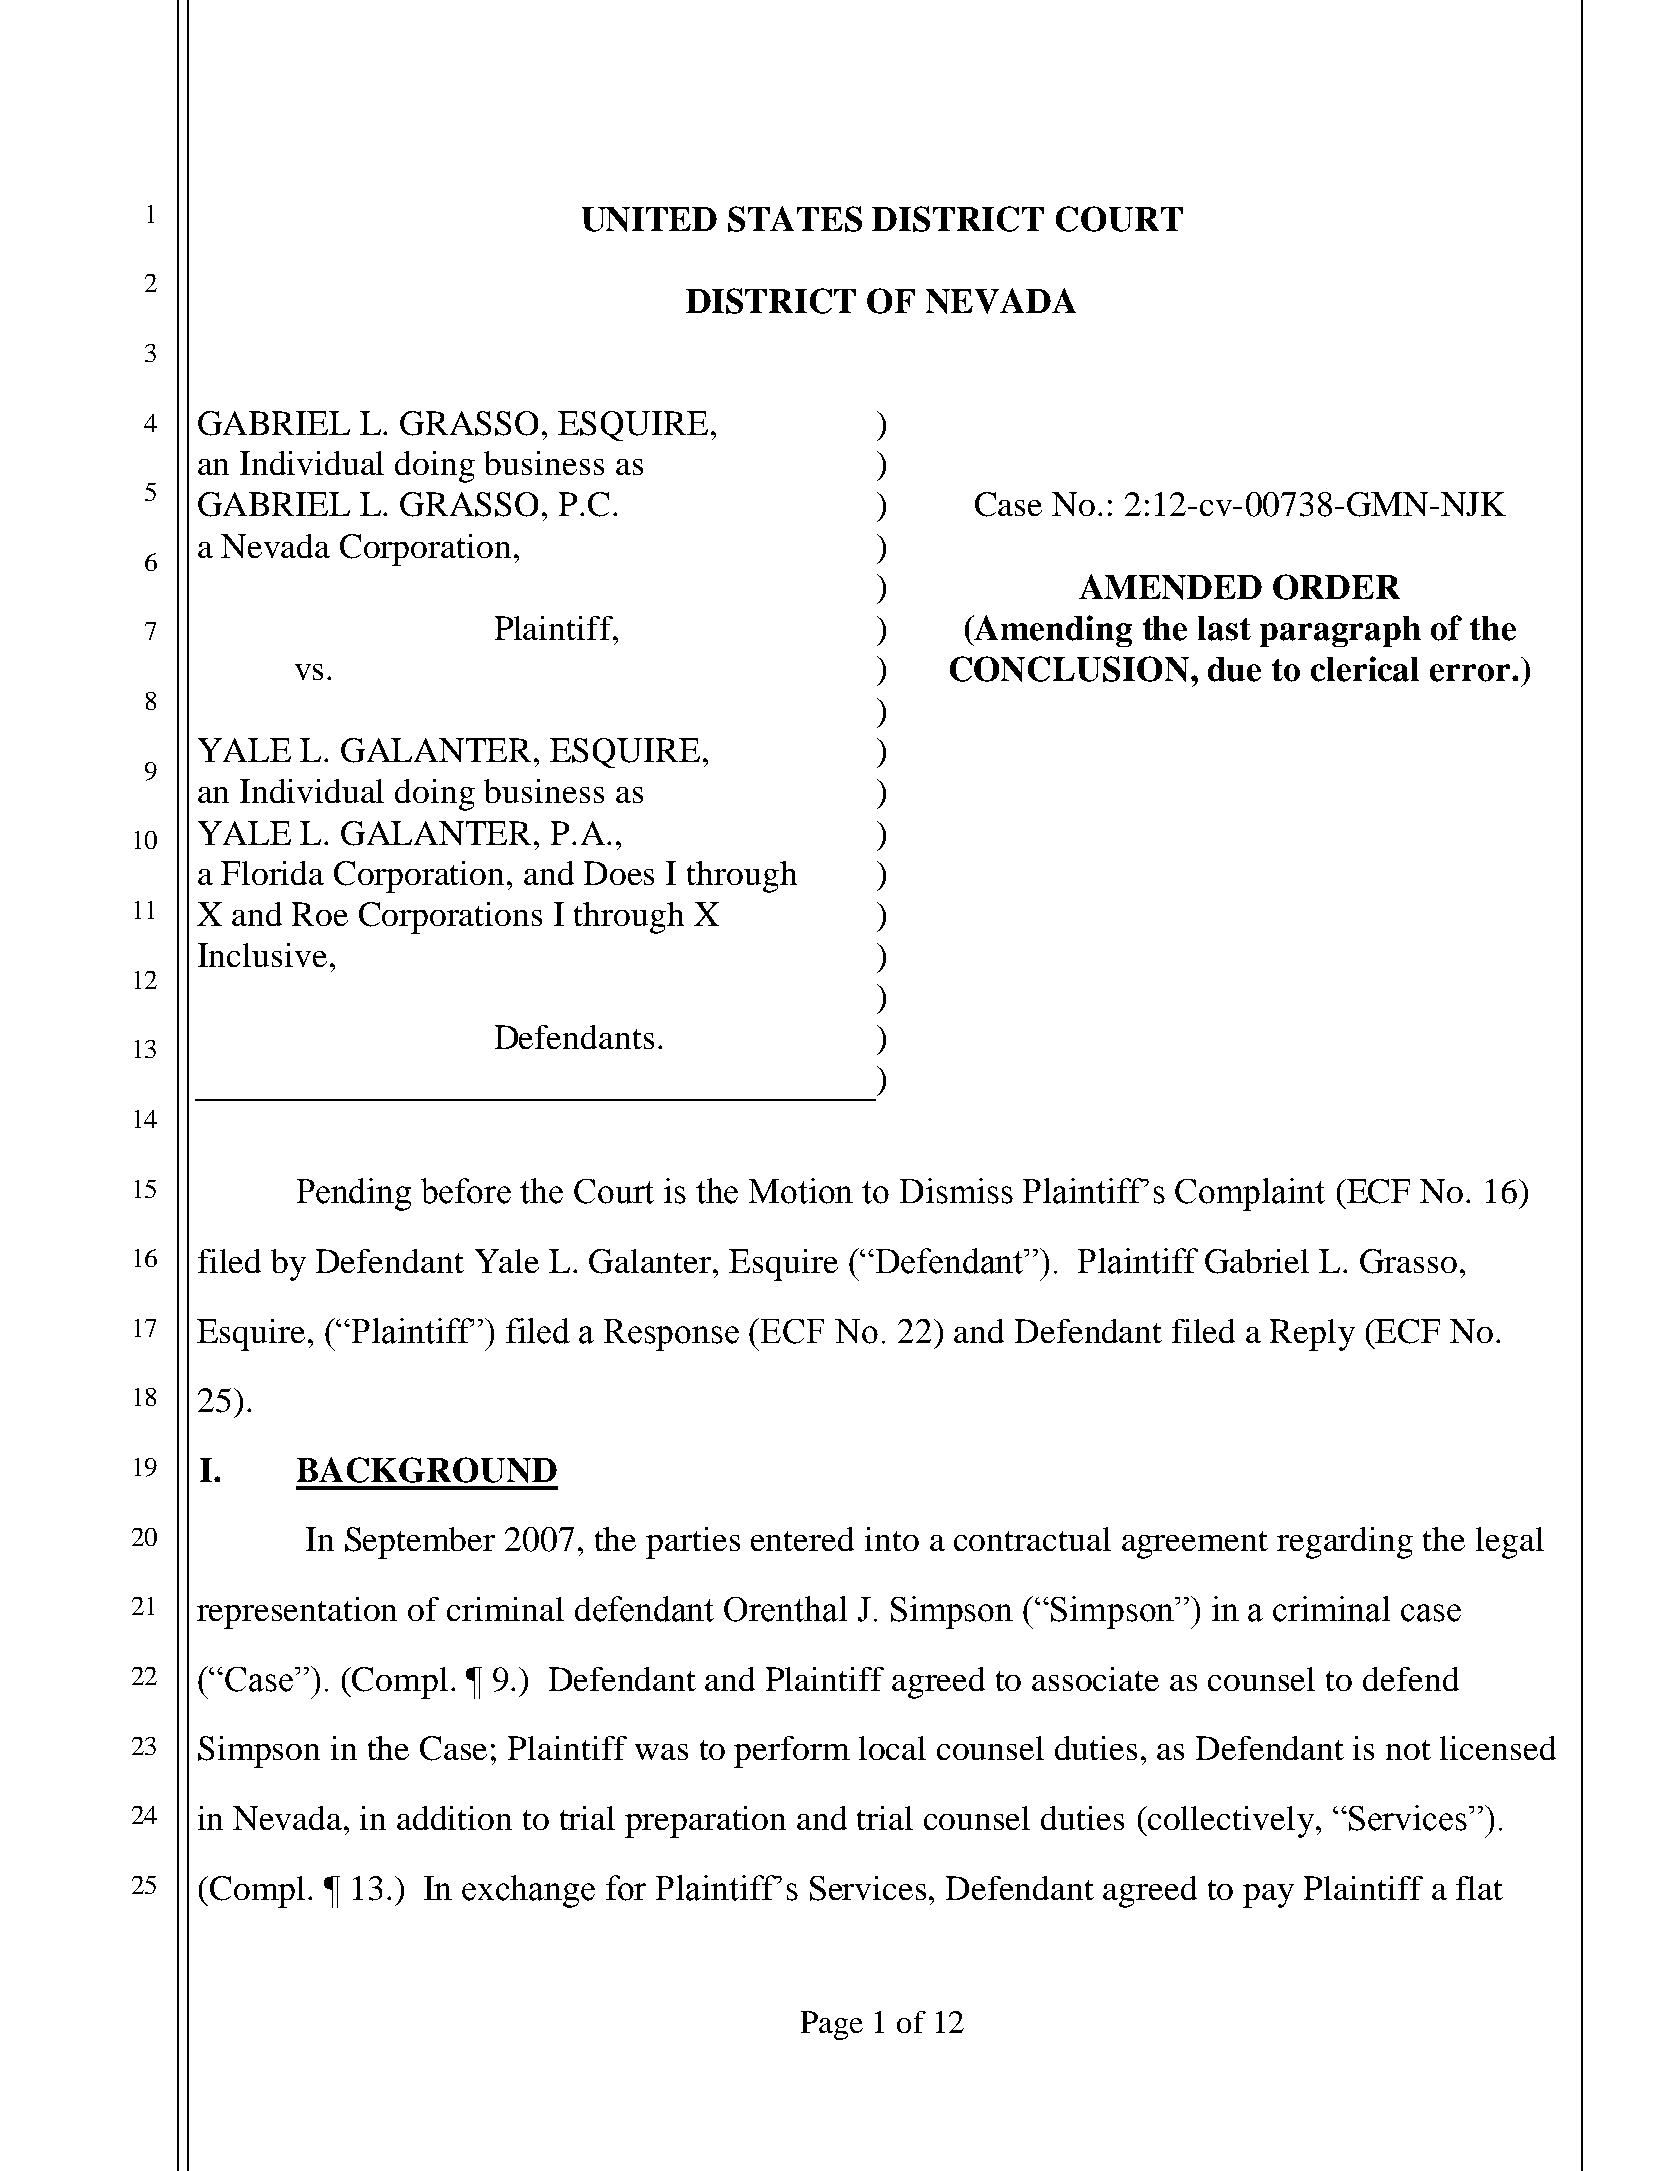 This screenshot has width=1678, height=2171. What do you see at coordinates (892, 1539) in the screenshot?
I see `into` at bounding box center [892, 1539].
